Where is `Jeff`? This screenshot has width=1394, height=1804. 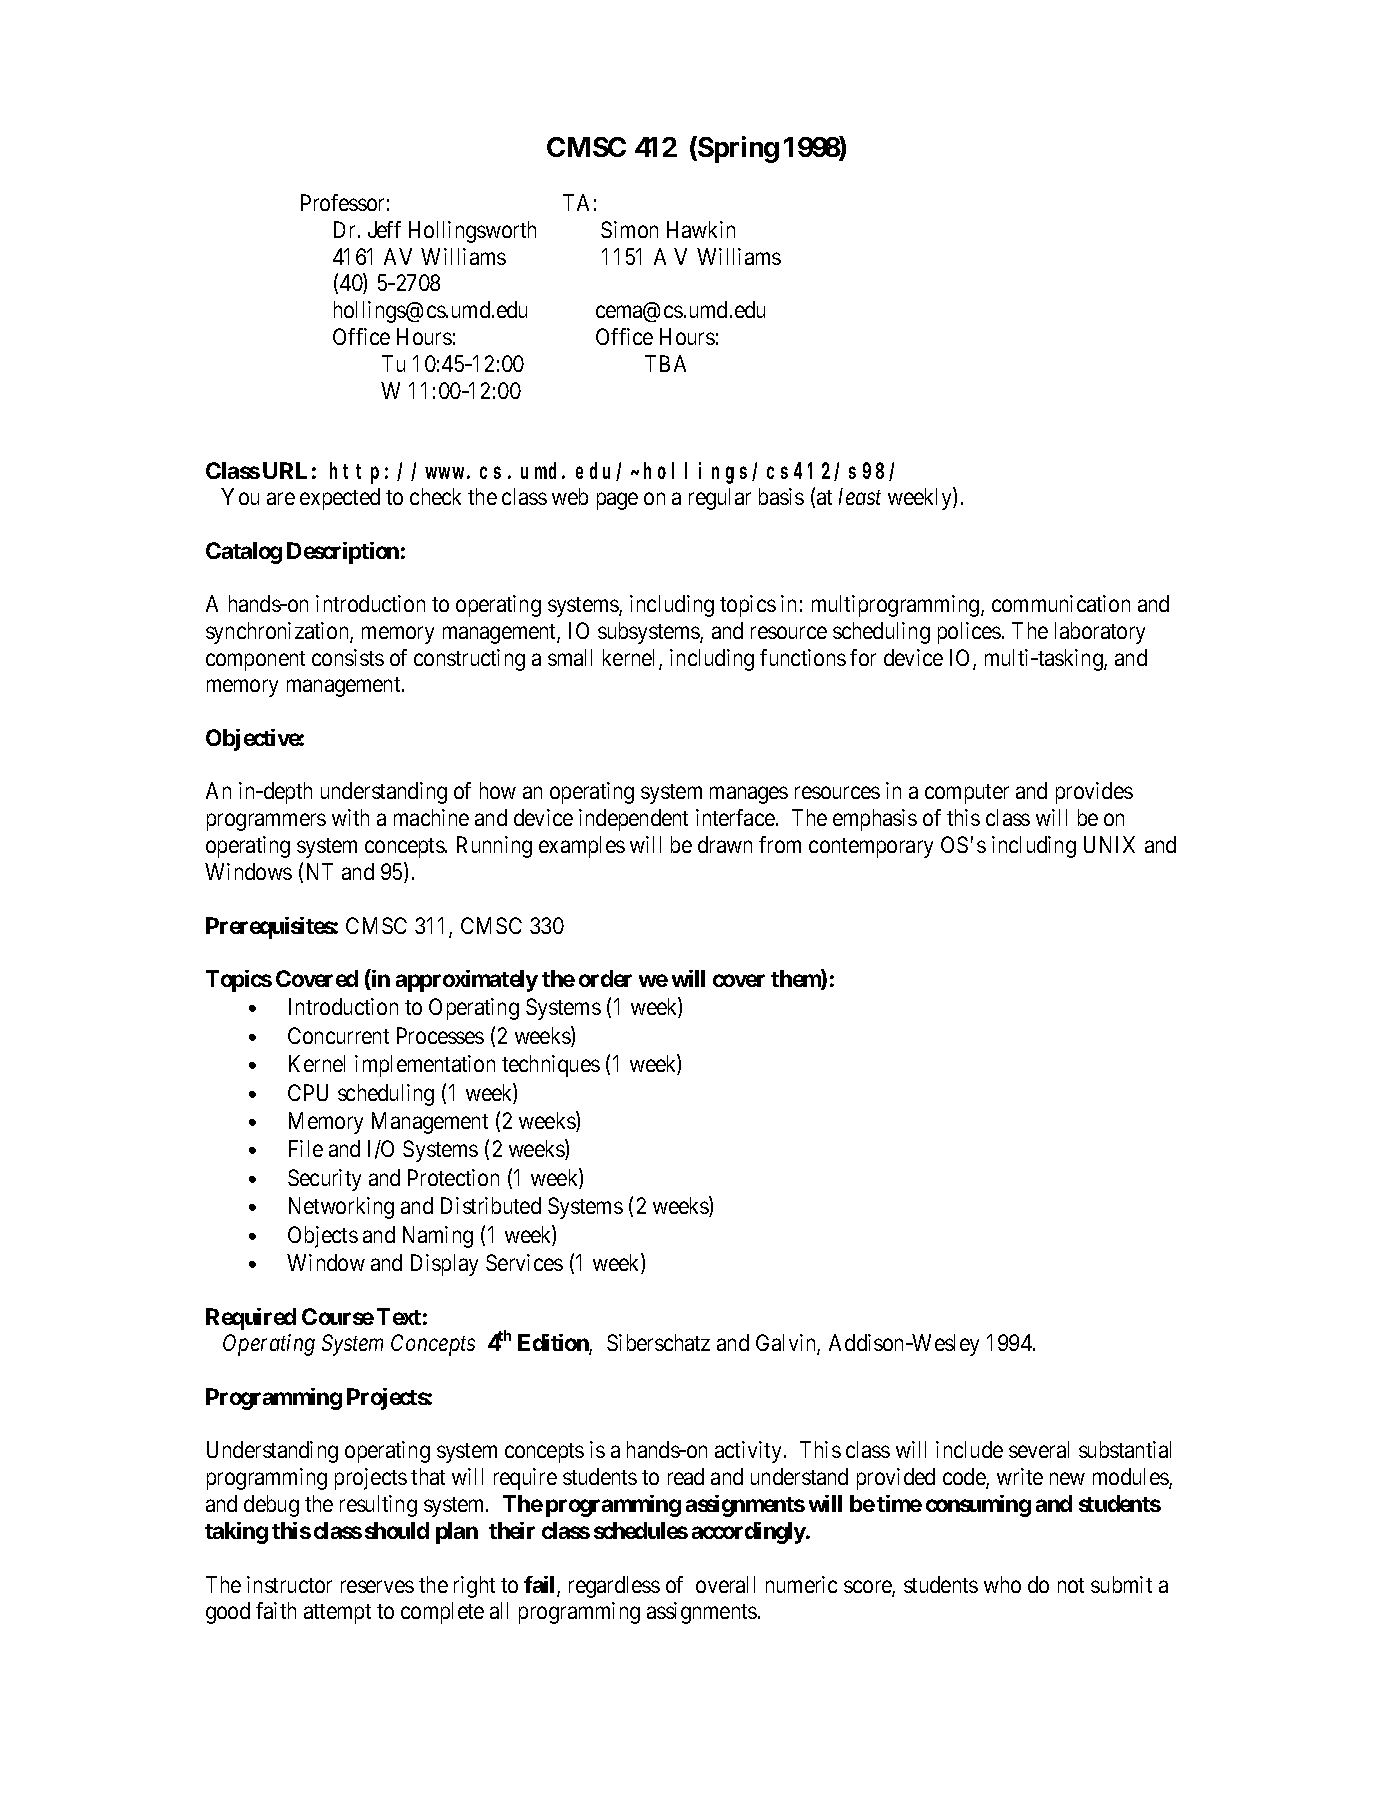 Jeff is located at coordinates (384, 229).
